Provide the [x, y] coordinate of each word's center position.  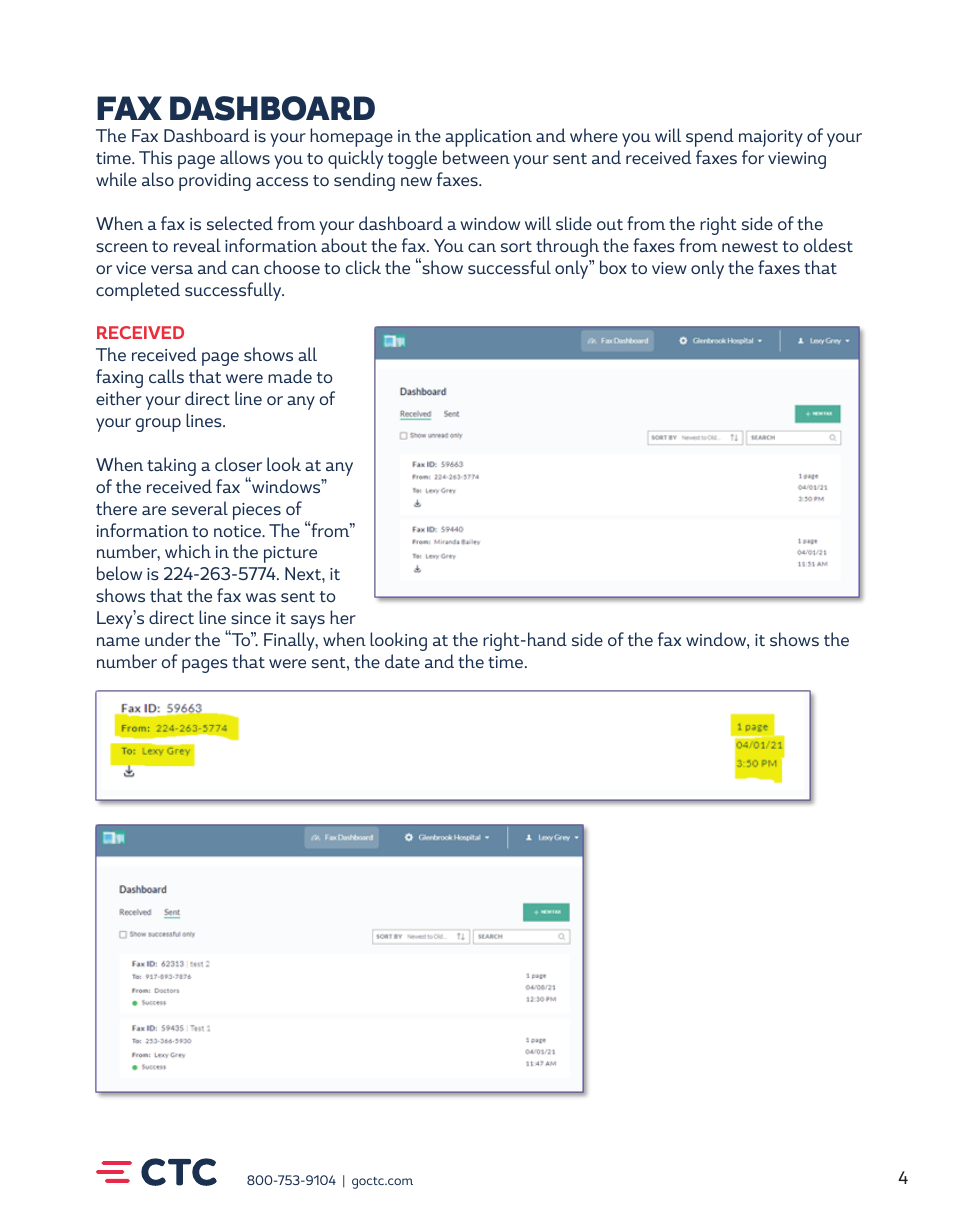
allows [245, 157]
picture [290, 554]
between [476, 157]
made [290, 376]
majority [771, 138]
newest [750, 246]
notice [238, 531]
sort [516, 246]
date [402, 661]
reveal [197, 245]
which [188, 551]
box [613, 267]
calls [166, 376]
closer [238, 464]
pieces [257, 511]
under [168, 639]
